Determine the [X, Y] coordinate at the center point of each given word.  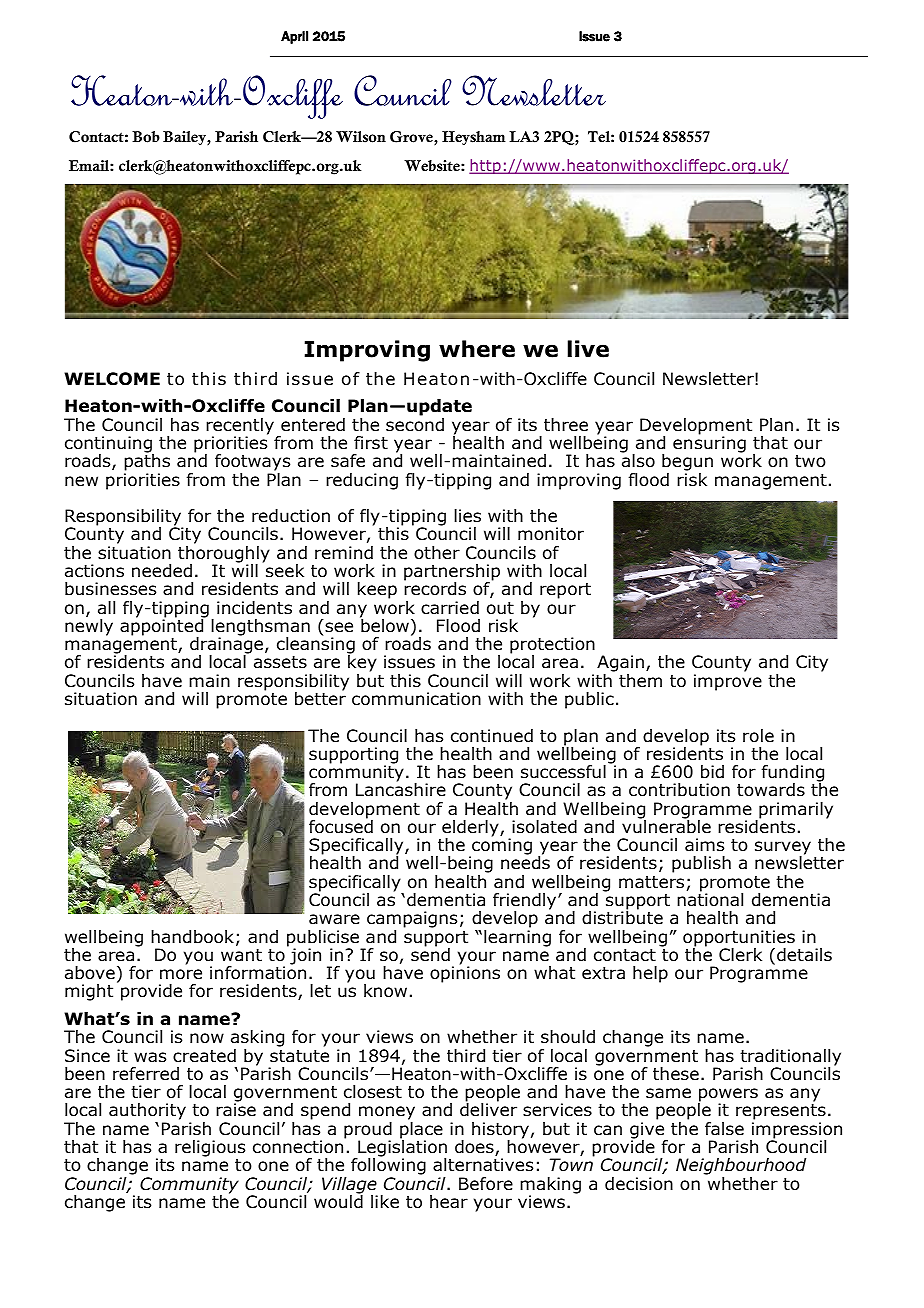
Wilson [361, 137]
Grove [412, 138]
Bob [146, 137]
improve [728, 682]
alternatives [483, 1165]
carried [450, 608]
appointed [163, 627]
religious [210, 1150]
